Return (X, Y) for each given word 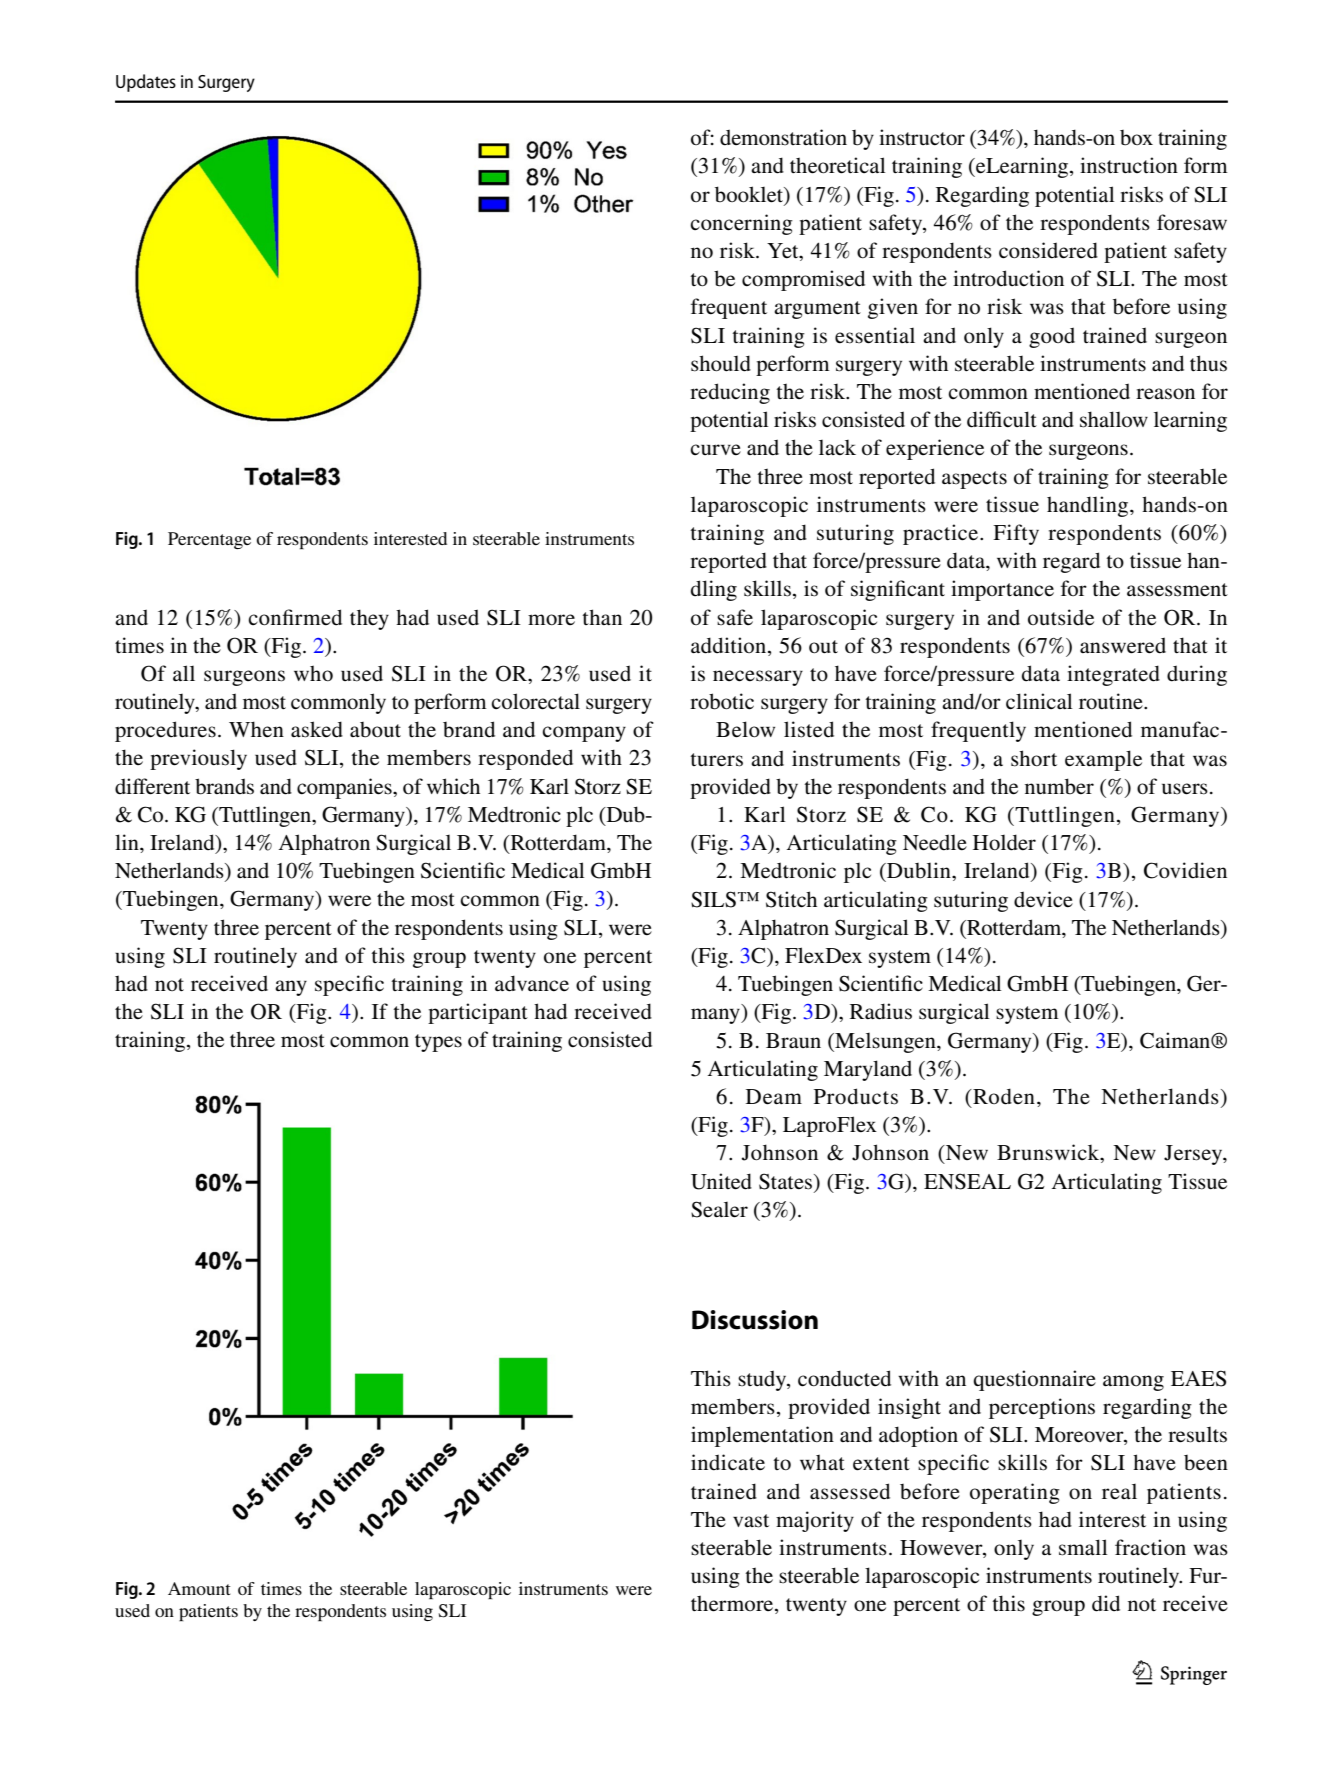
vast (751, 1521)
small (1083, 1547)
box (1136, 138)
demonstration (783, 137)
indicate (728, 1462)
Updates (146, 83)
